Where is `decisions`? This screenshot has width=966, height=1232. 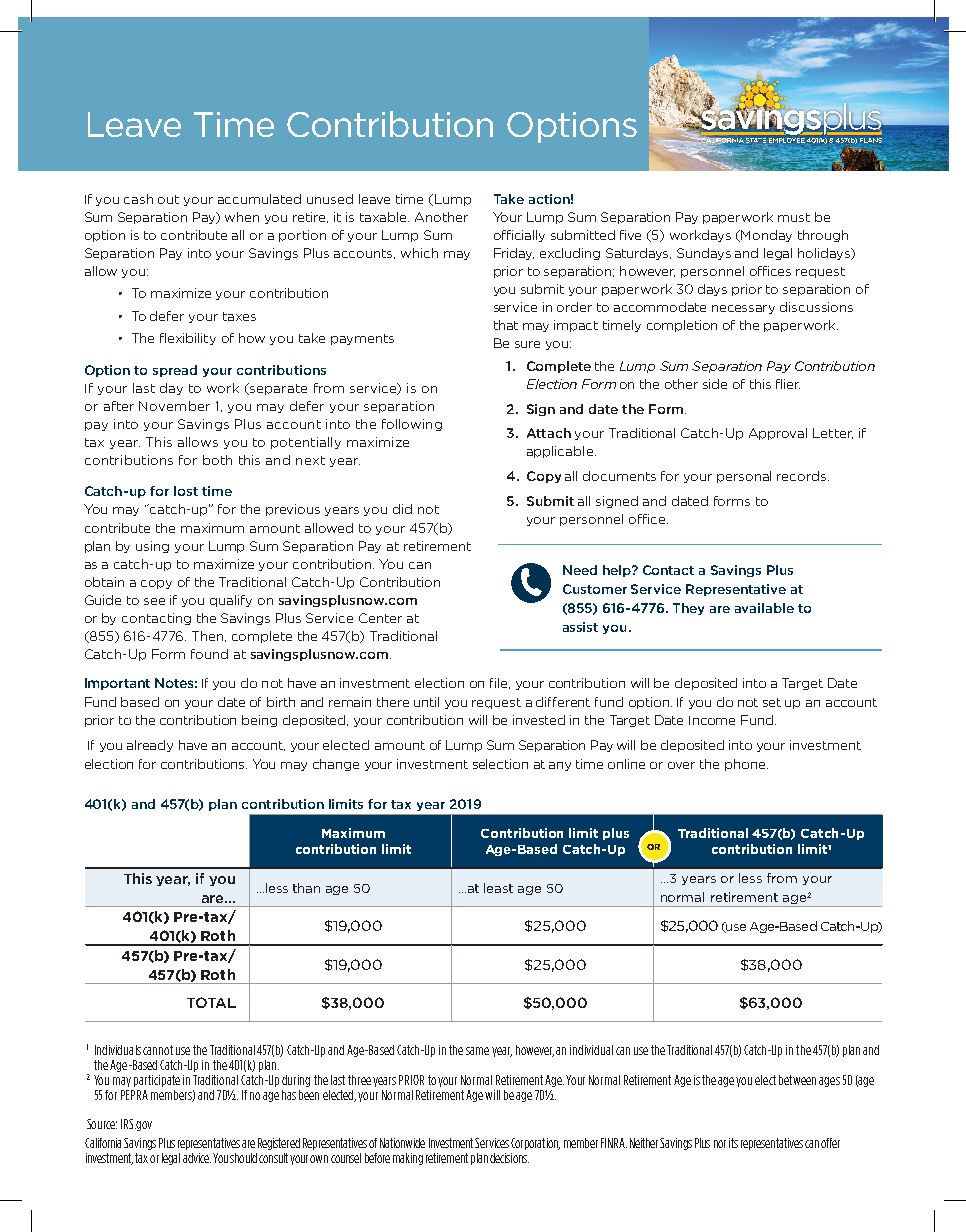
decisions is located at coordinates (509, 1158).
